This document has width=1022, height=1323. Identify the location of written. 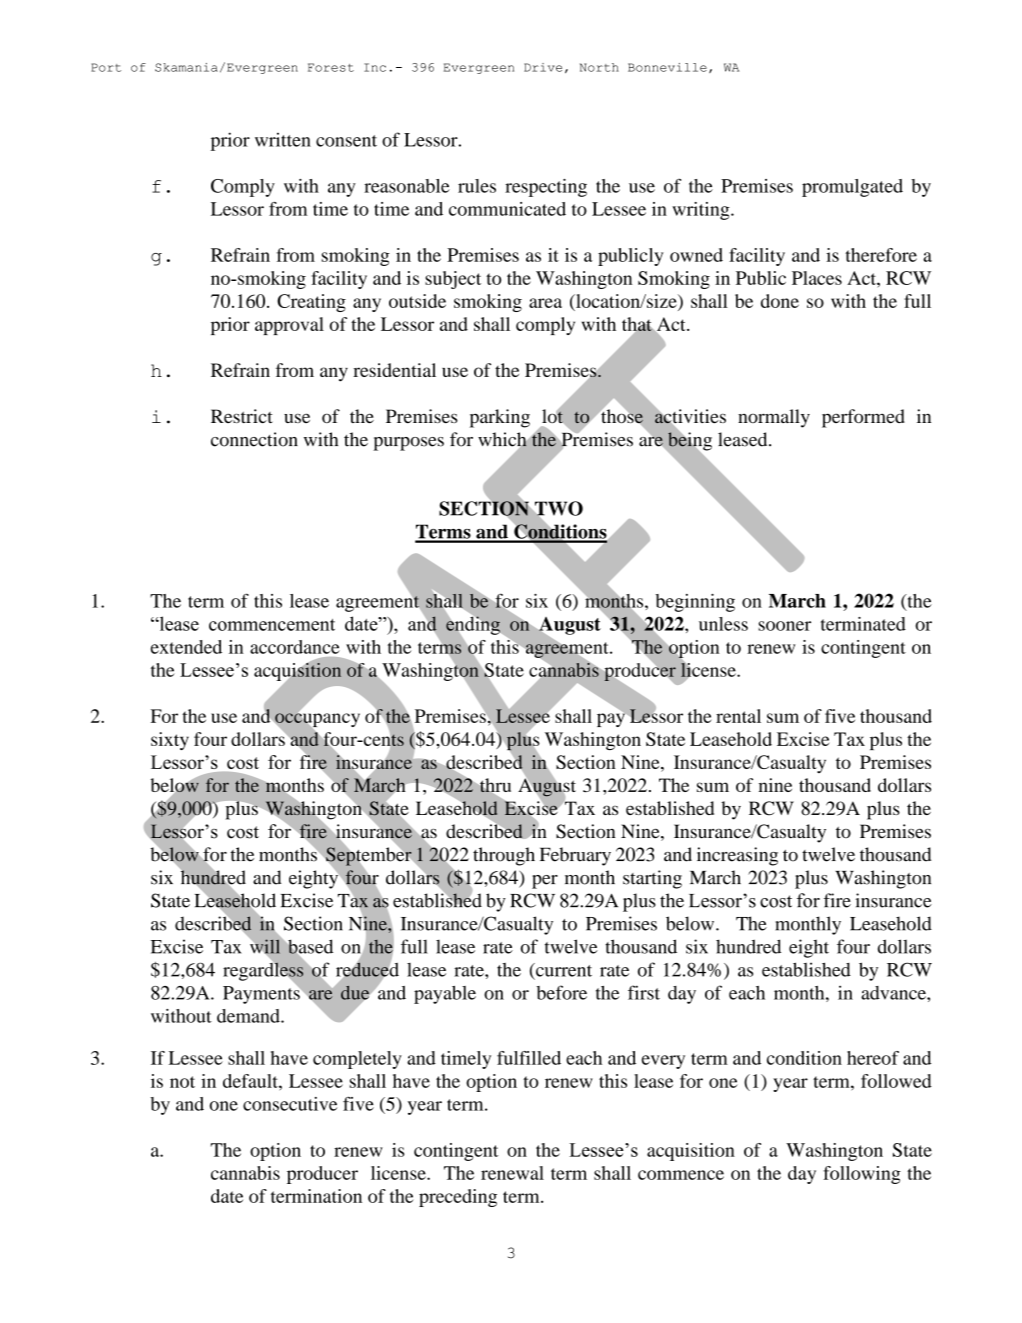
(283, 140).
